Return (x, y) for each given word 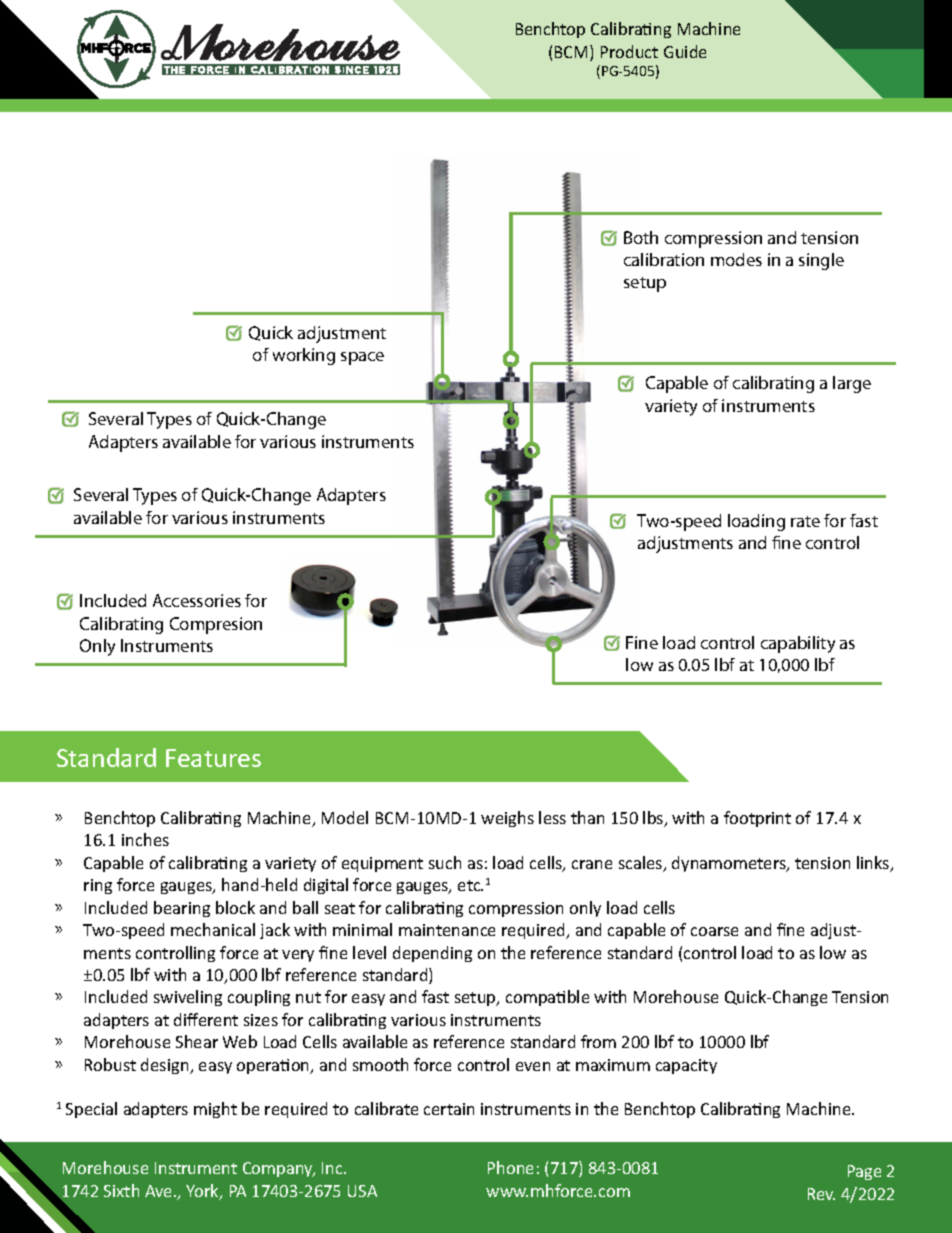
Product (629, 51)
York (203, 1192)
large (852, 384)
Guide (685, 51)
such (445, 862)
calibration (664, 259)
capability (798, 644)
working (304, 356)
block (235, 907)
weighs (507, 819)
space (362, 358)
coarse (714, 931)
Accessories (197, 600)
